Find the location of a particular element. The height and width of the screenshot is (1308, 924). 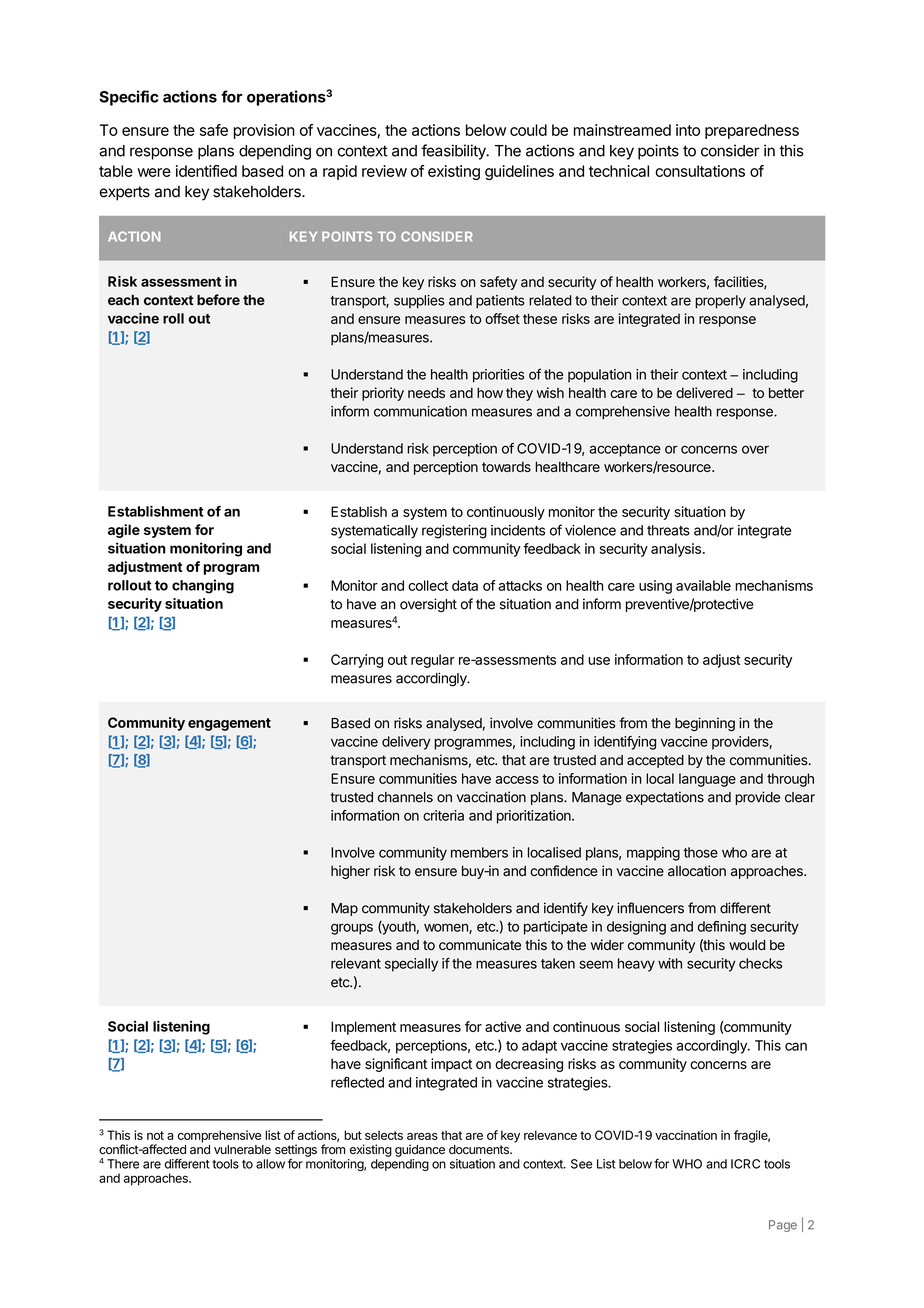

identified is located at coordinates (206, 171).
